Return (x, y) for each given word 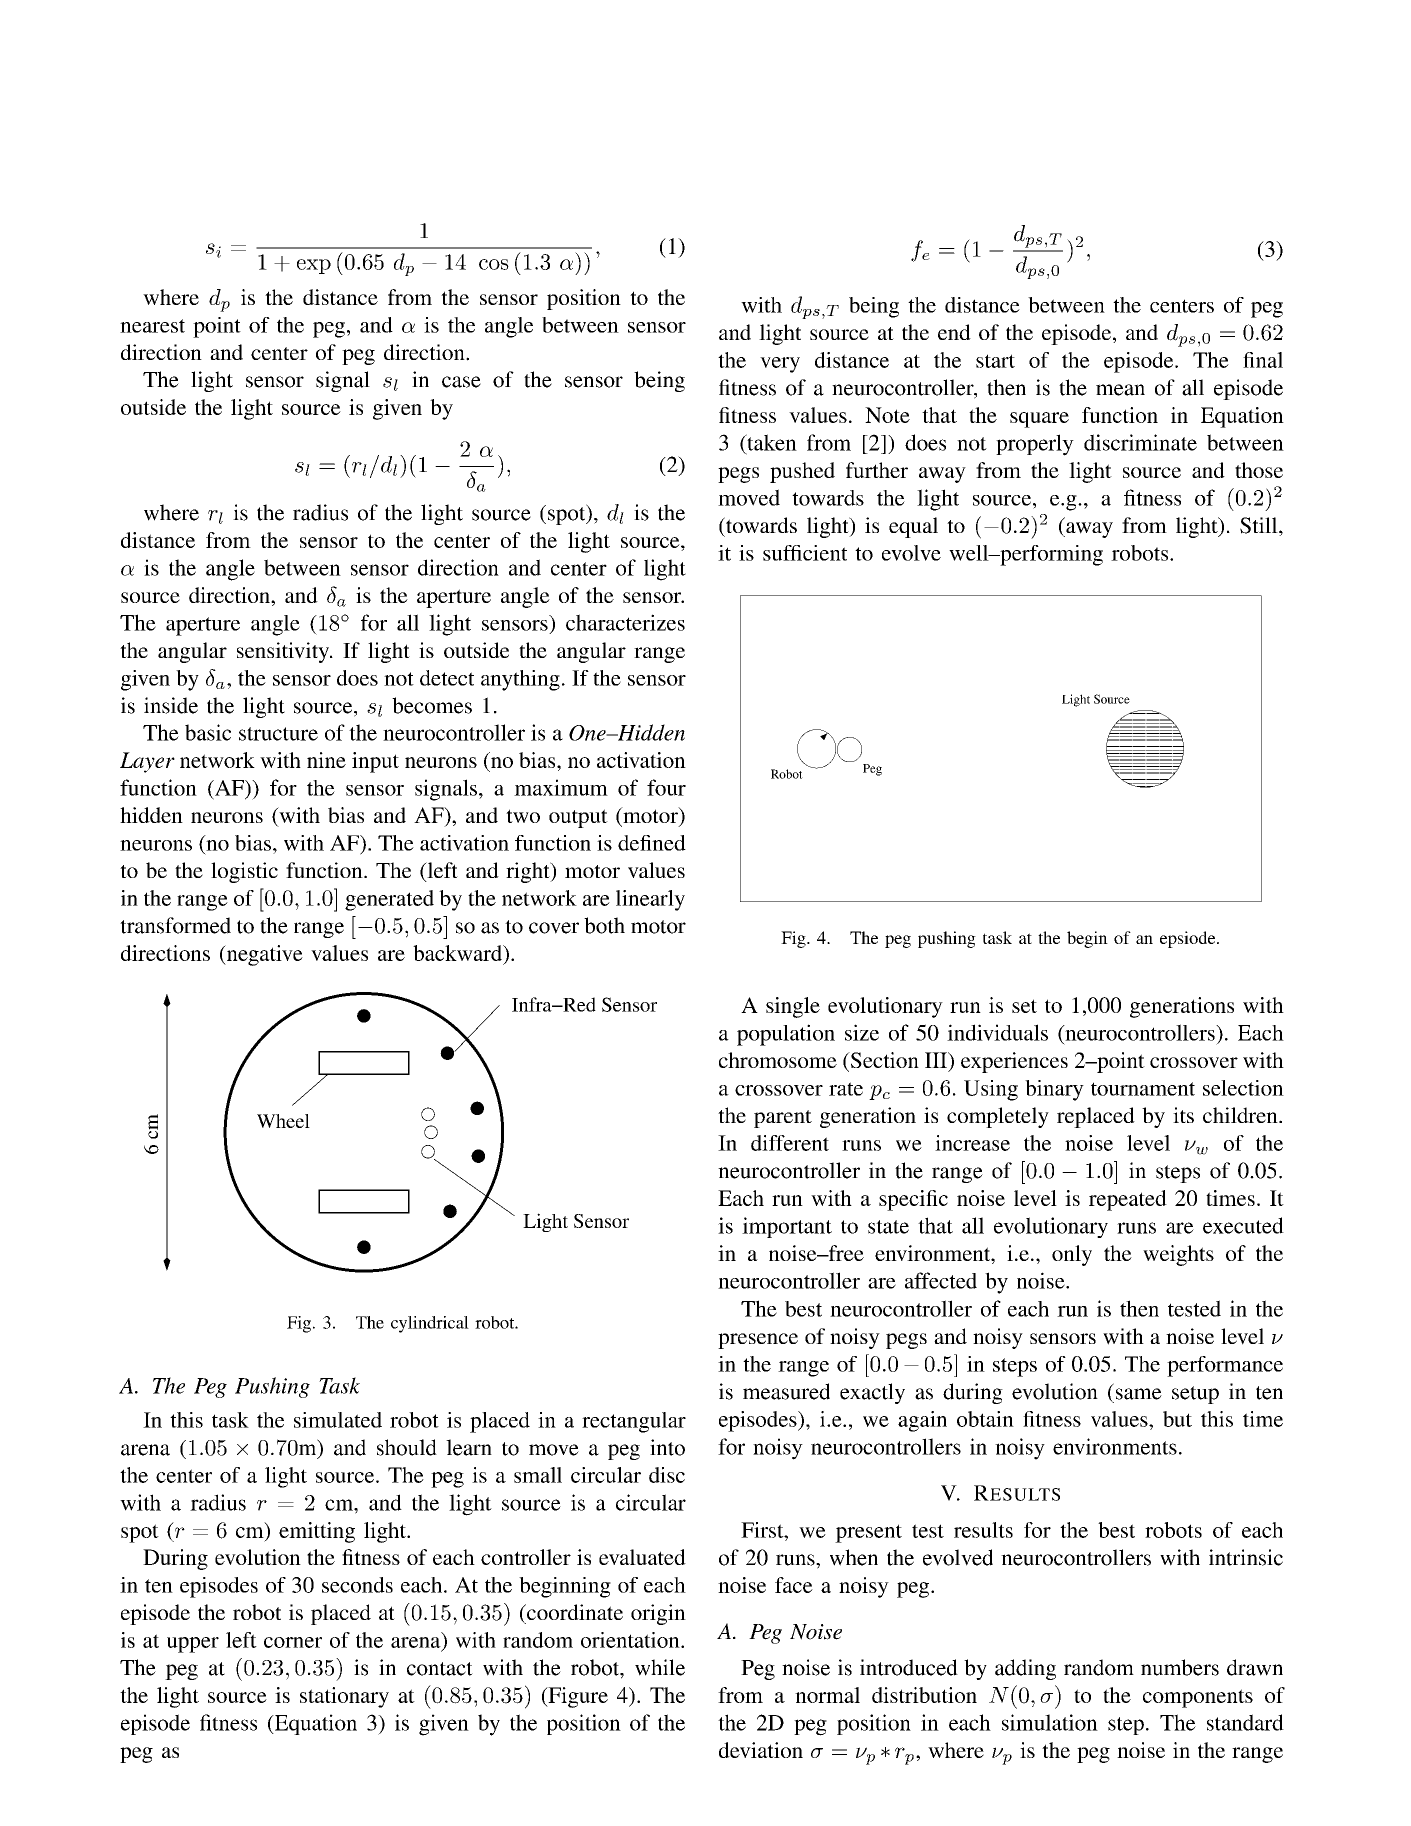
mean (1120, 390)
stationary (344, 1697)
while (660, 1667)
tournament (1143, 1089)
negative (263, 955)
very (780, 365)
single (793, 1007)
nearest (152, 326)
